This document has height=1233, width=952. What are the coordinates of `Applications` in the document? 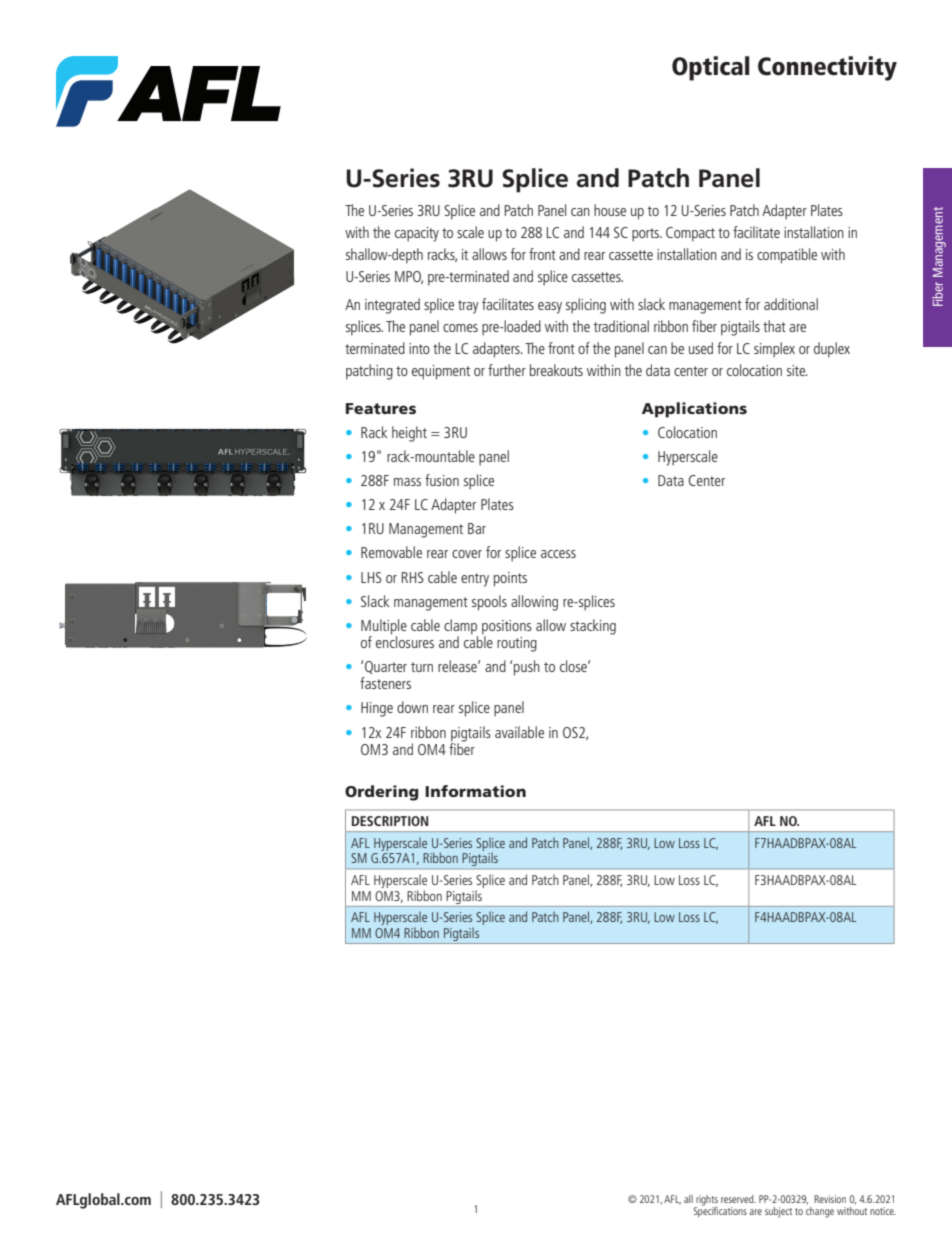 It's located at (694, 410).
